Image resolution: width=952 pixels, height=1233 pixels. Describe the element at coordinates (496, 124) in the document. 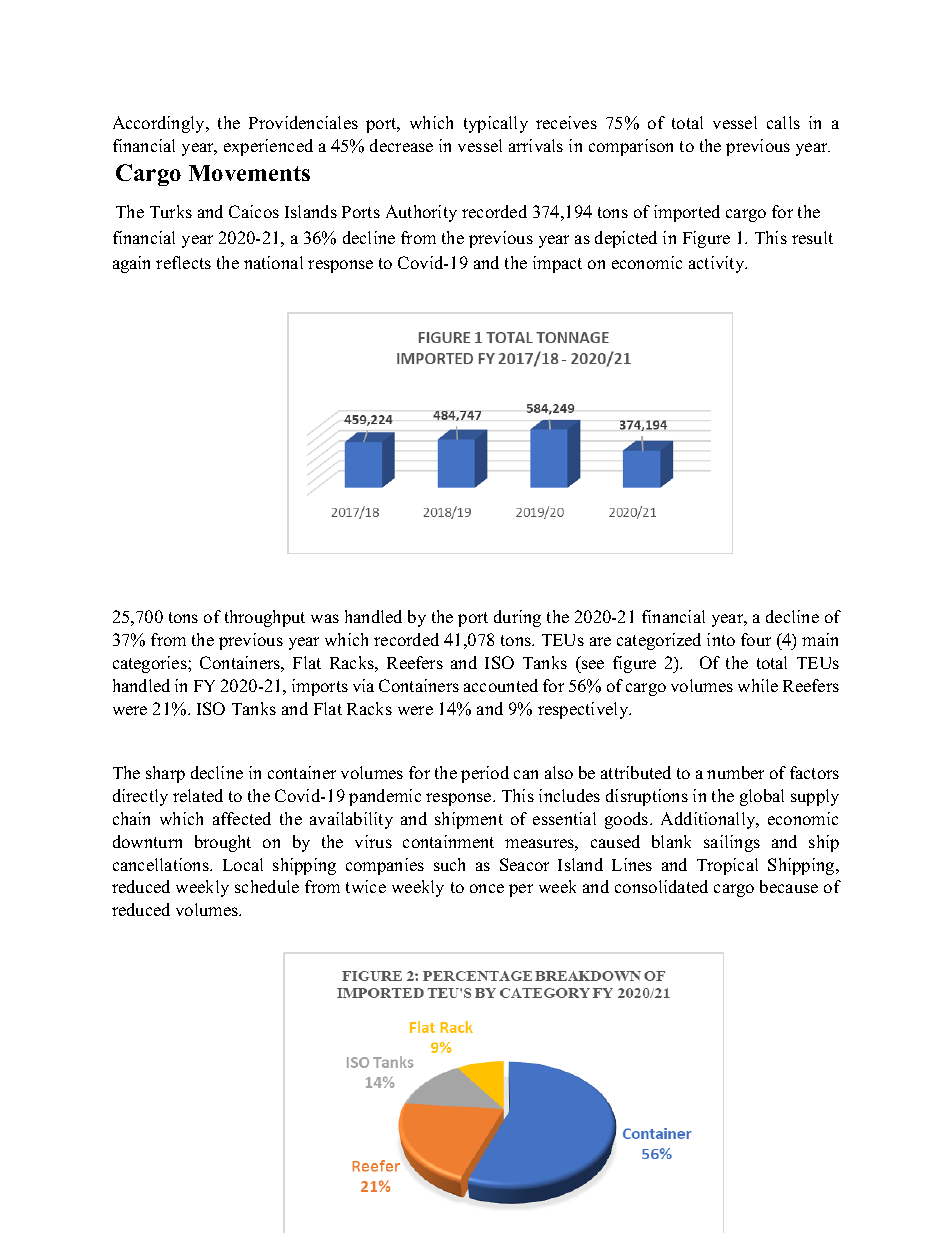

I see `typically` at that location.
